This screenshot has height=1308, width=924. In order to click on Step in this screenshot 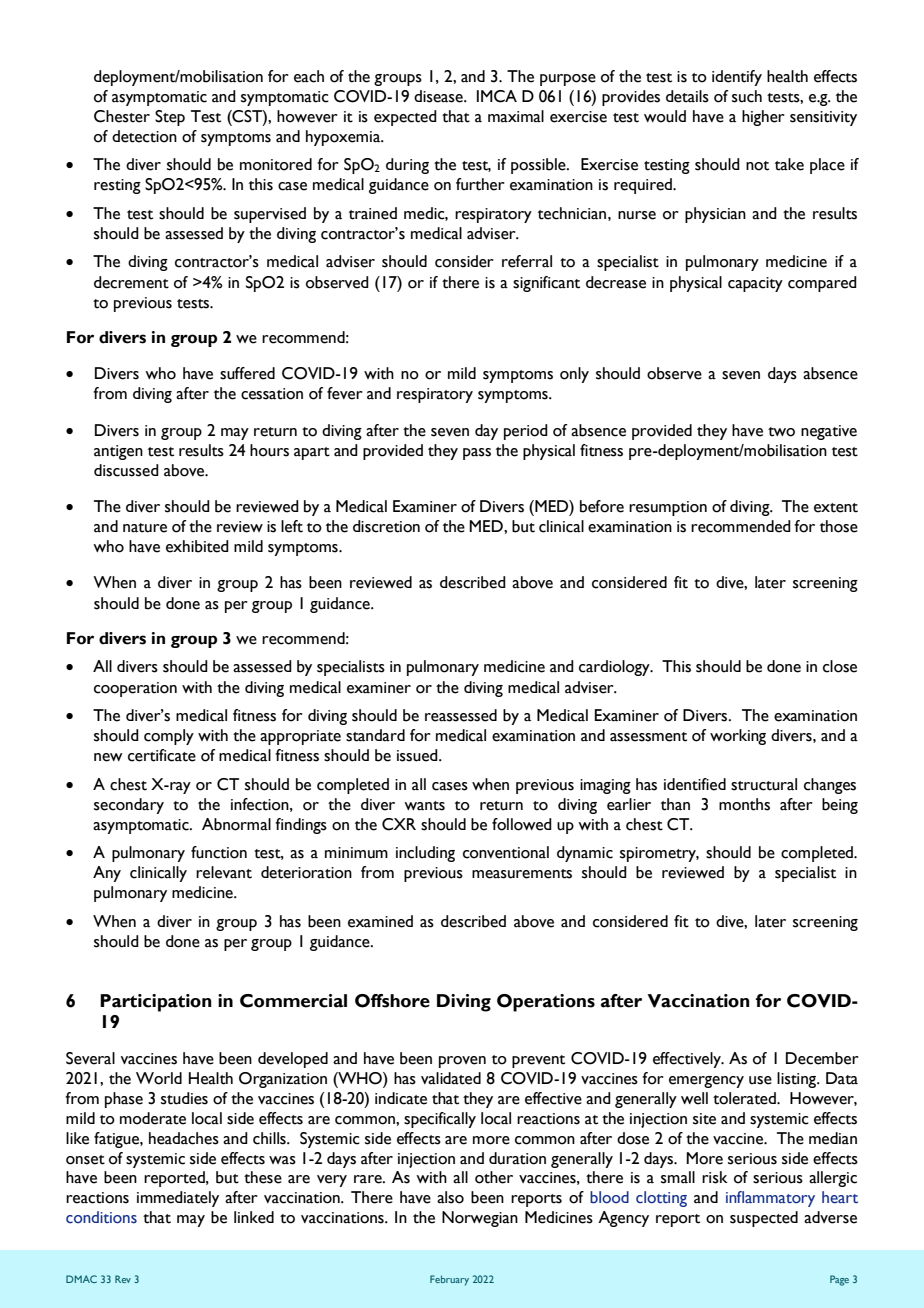, I will do `click(170, 118)`.
